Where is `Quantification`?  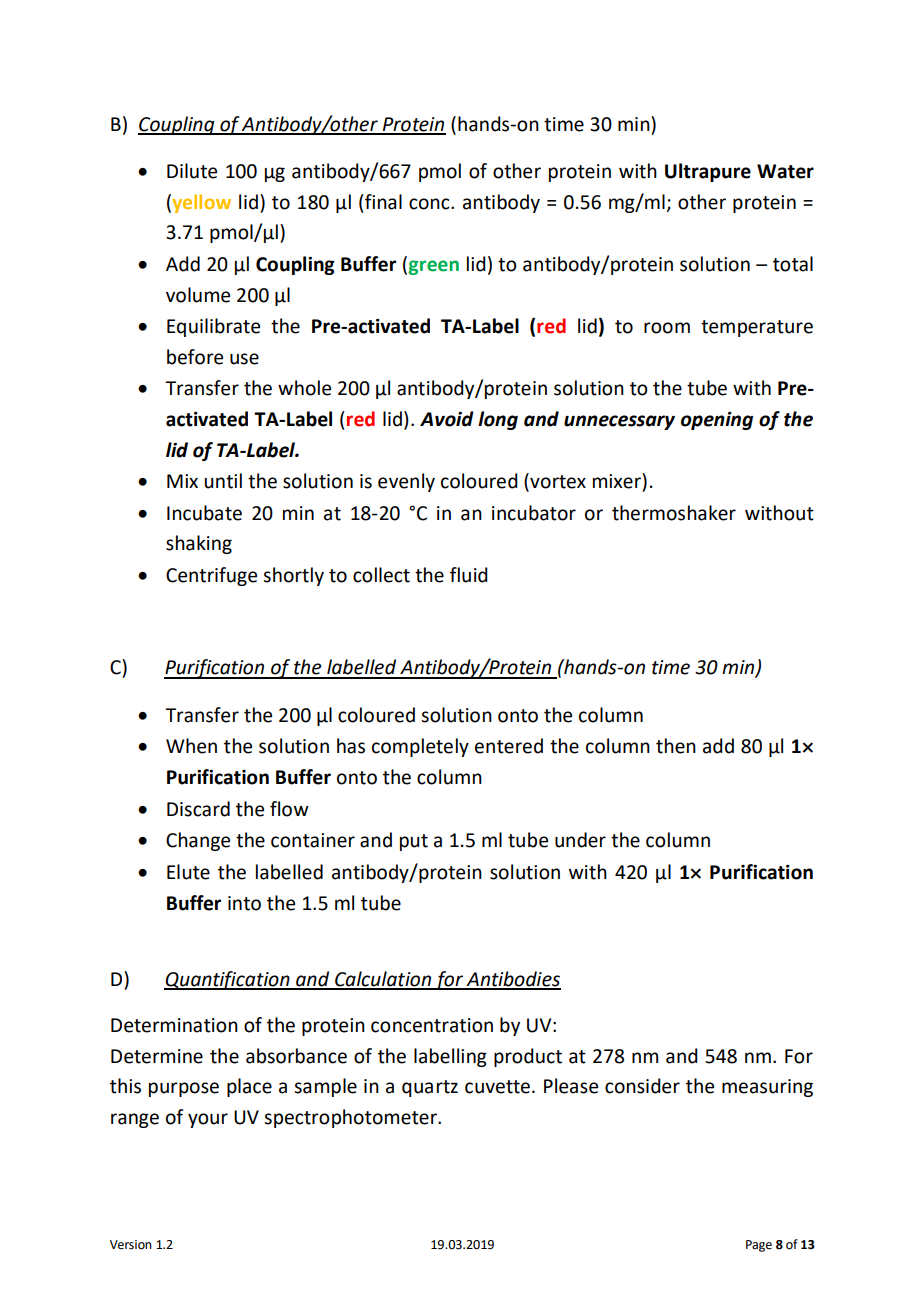
Quantification is located at coordinates (228, 980).
